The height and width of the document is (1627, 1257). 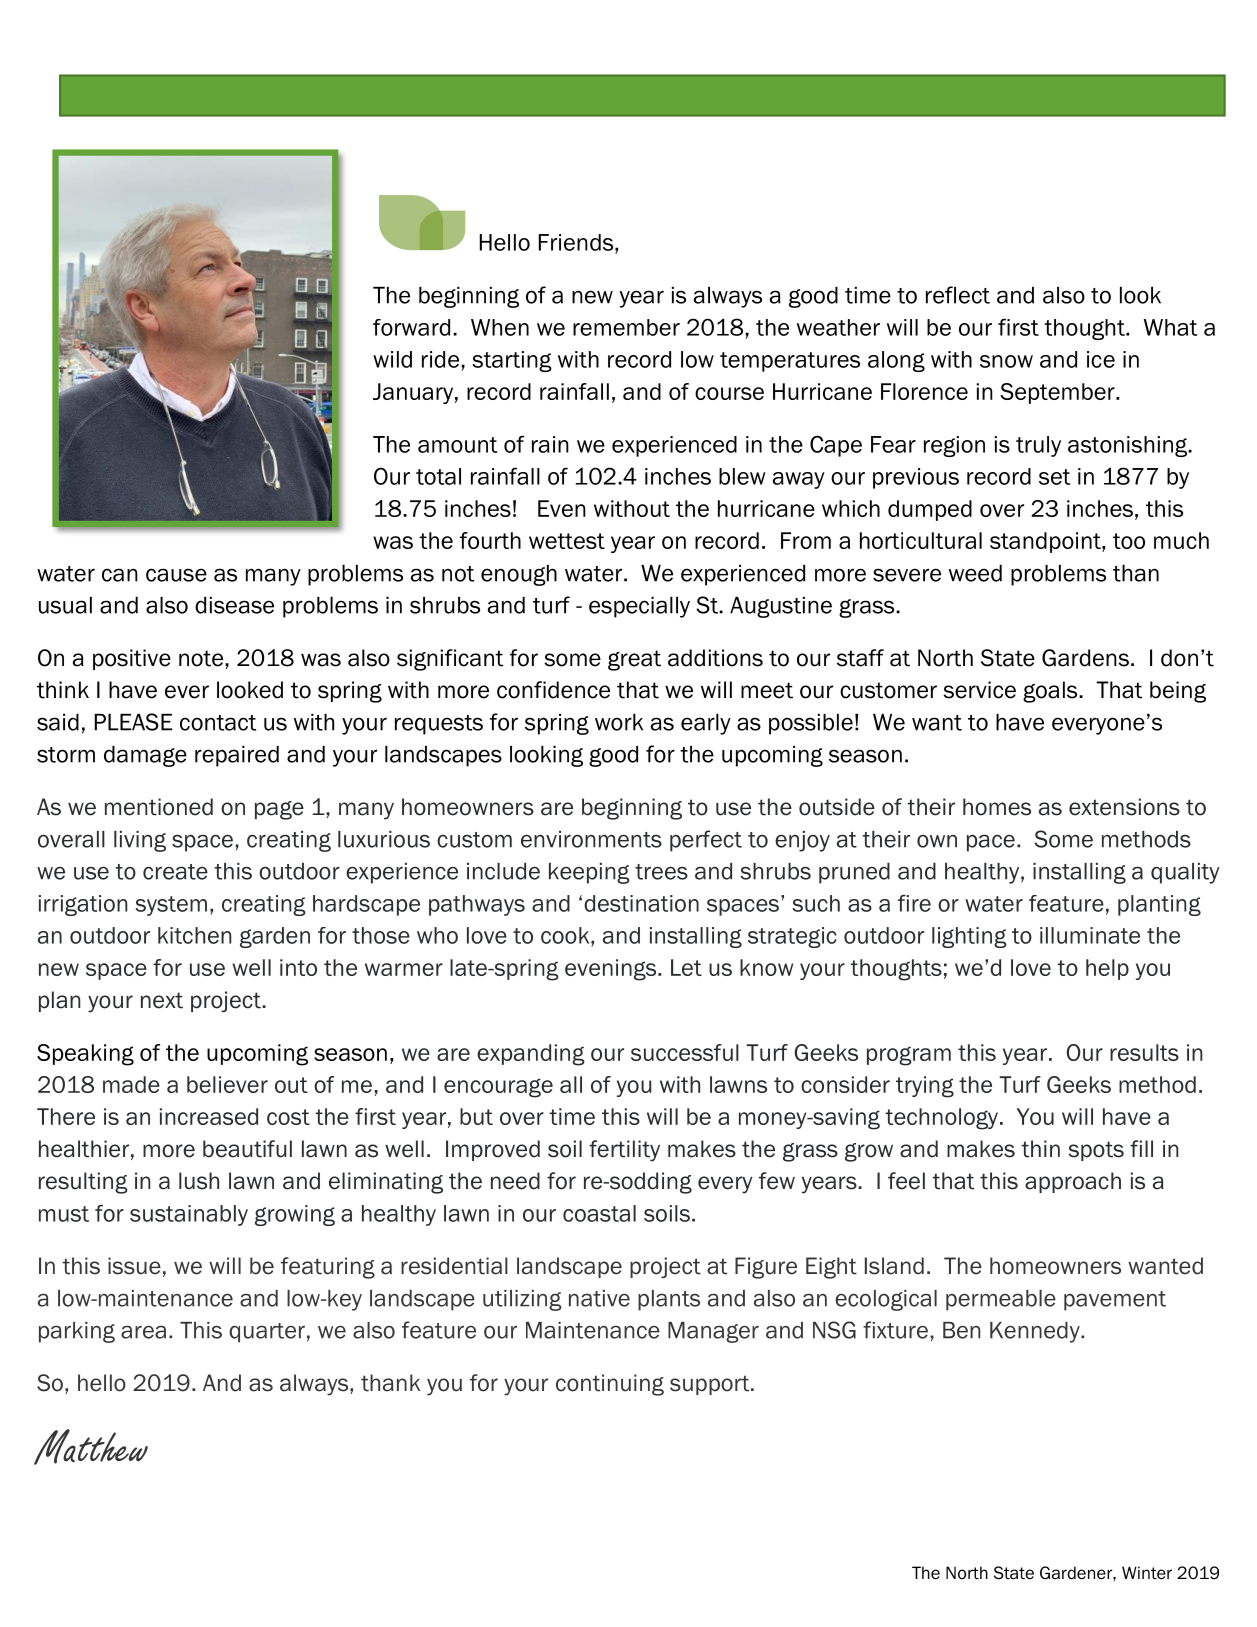 What do you see at coordinates (1147, 1573) in the document?
I see `Winter` at bounding box center [1147, 1573].
